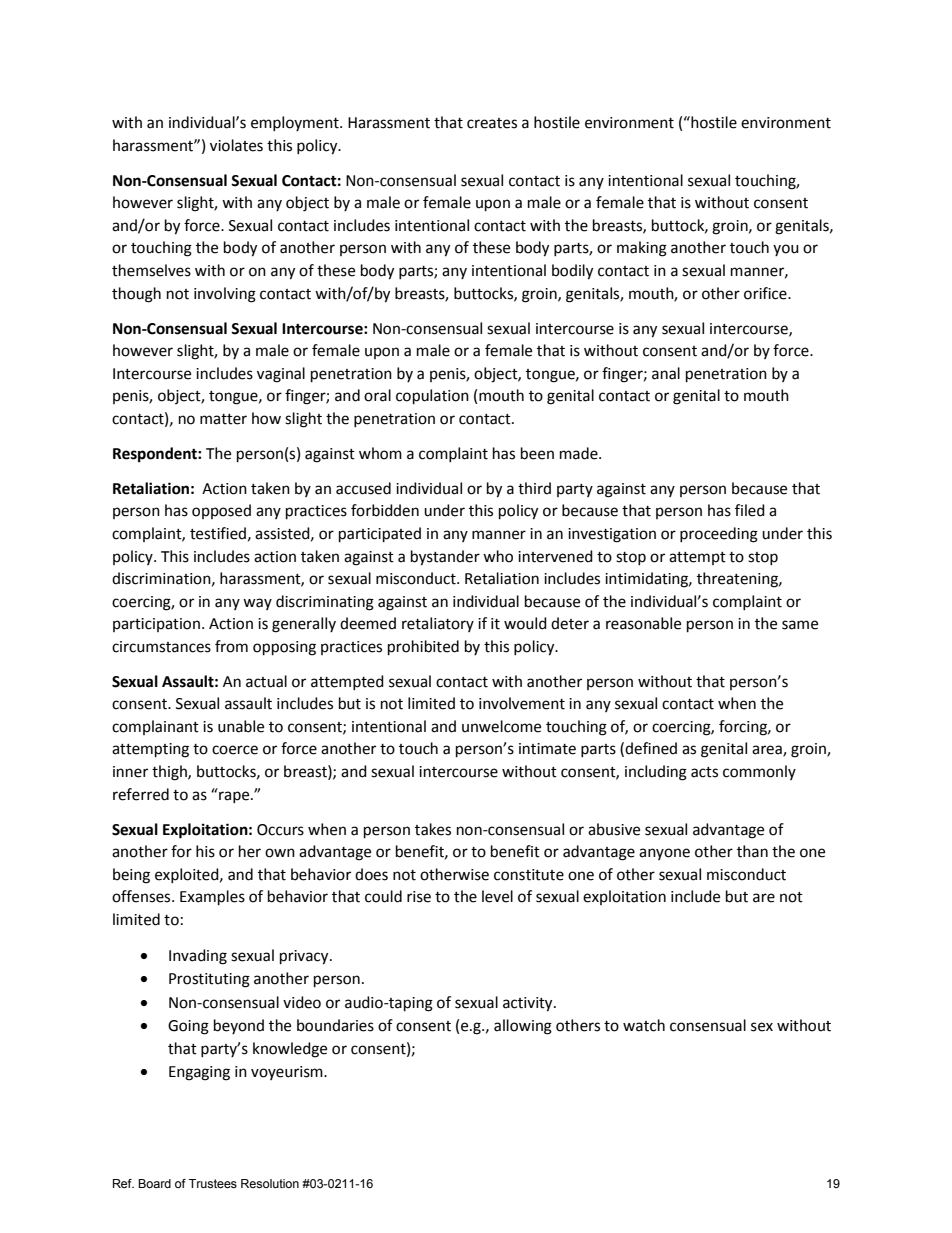 The height and width of the screenshot is (1233, 952). Describe the element at coordinates (497, 896) in the screenshot. I see `level` at that location.
